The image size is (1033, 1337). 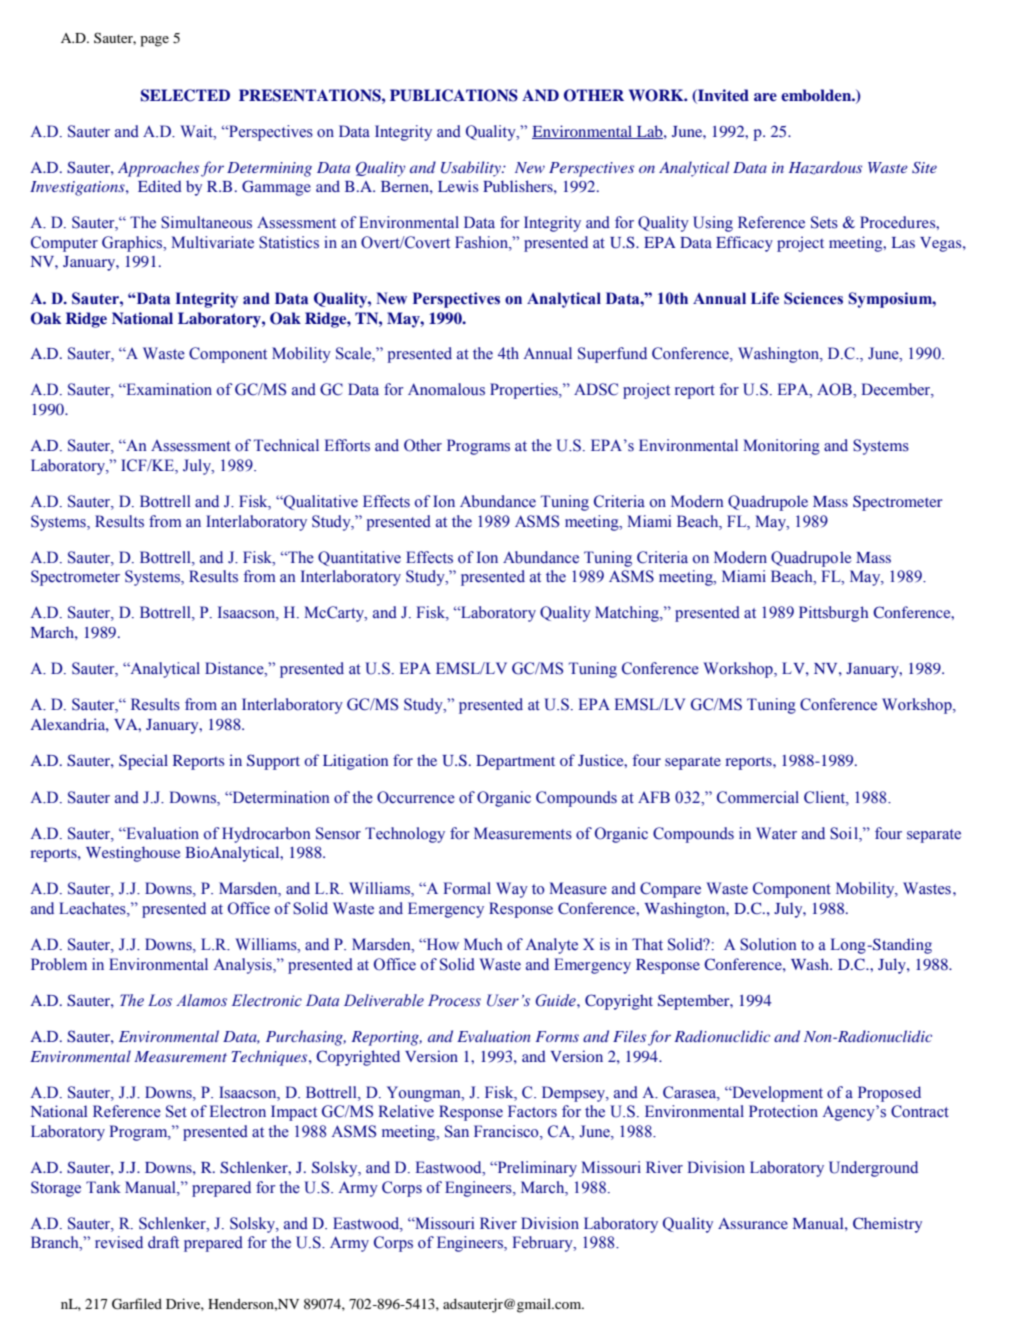 I want to click on Solution, so click(x=768, y=944).
